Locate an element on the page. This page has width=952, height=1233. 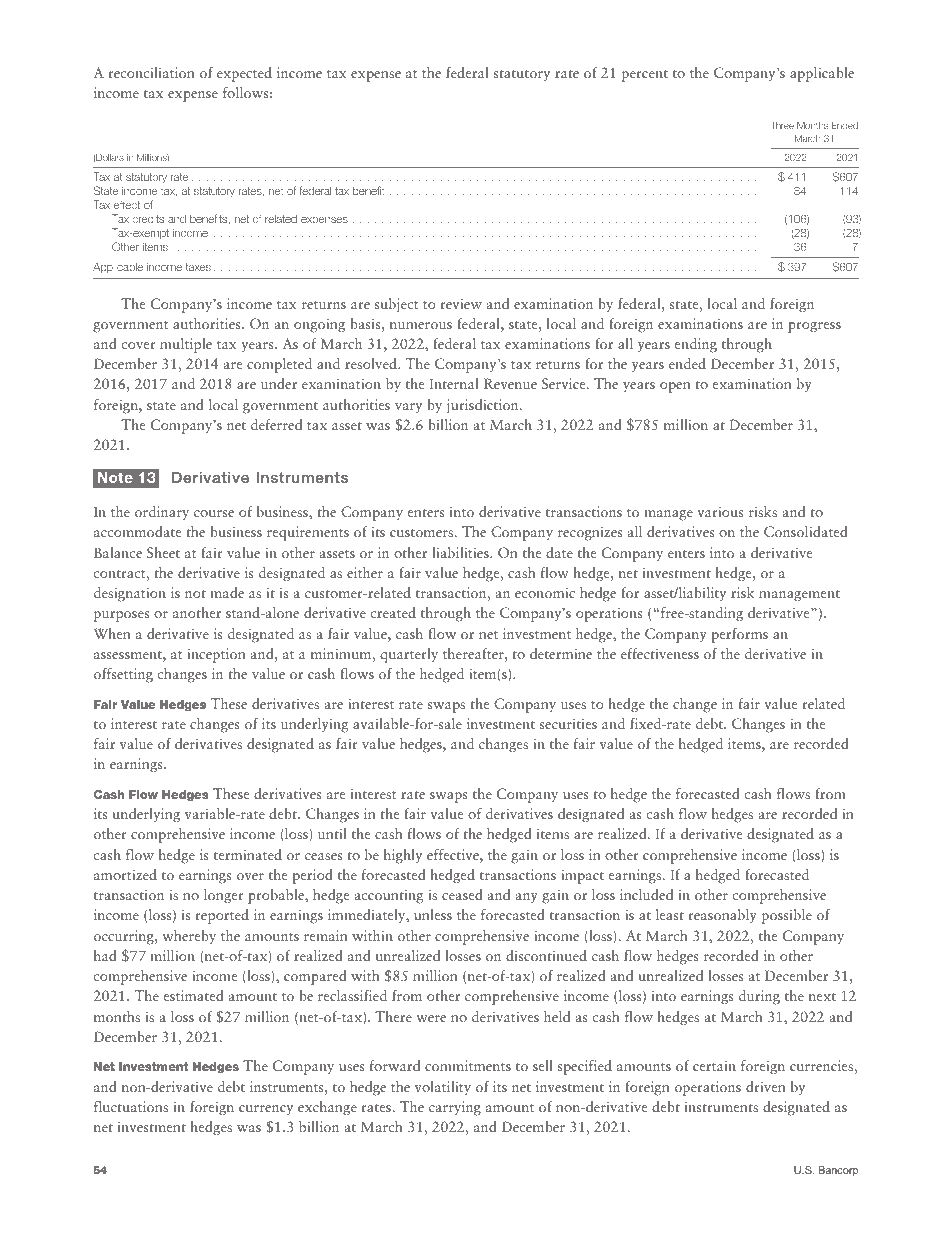
reconciliation is located at coordinates (151, 72).
